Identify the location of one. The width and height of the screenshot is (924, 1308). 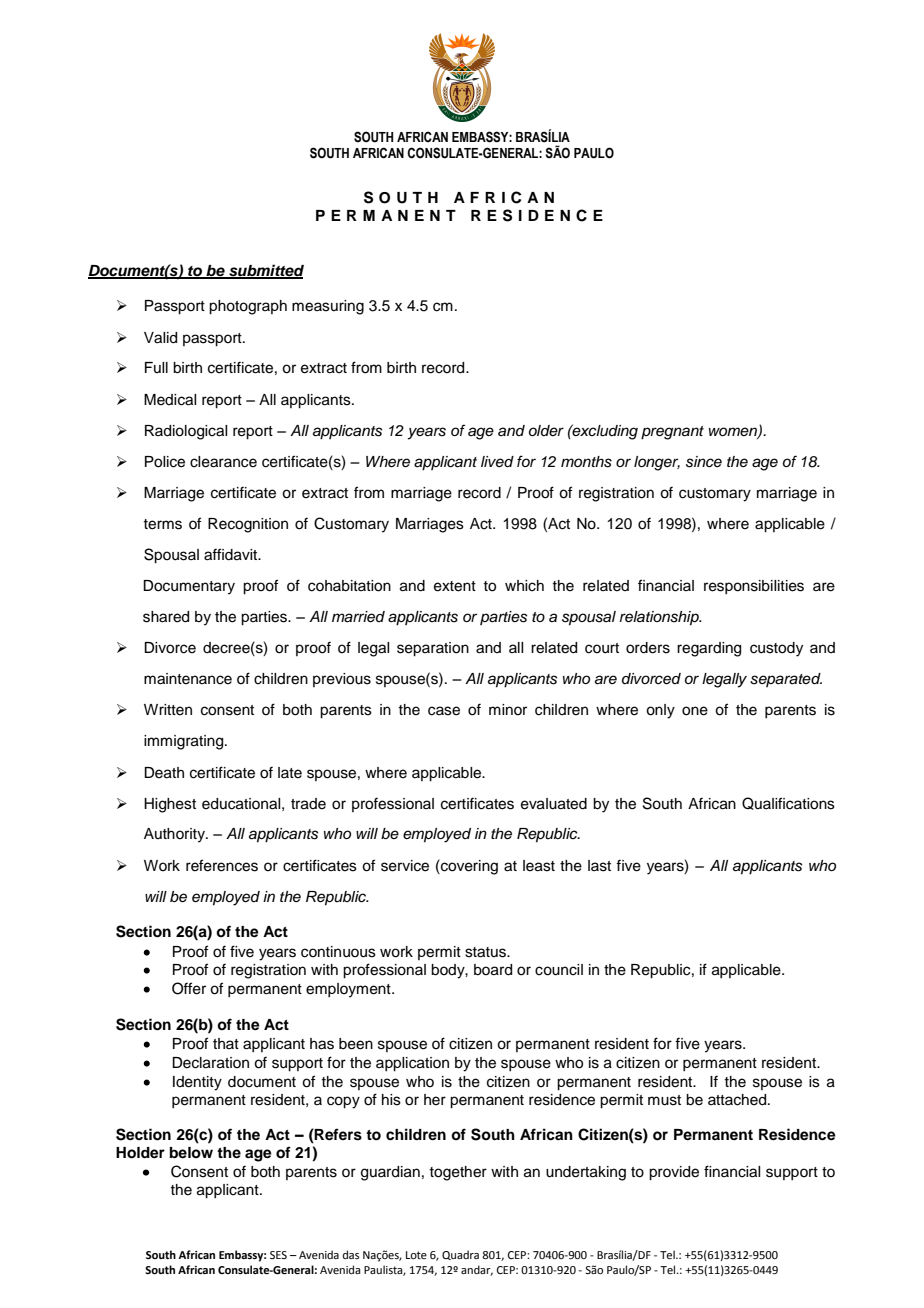
(695, 711).
